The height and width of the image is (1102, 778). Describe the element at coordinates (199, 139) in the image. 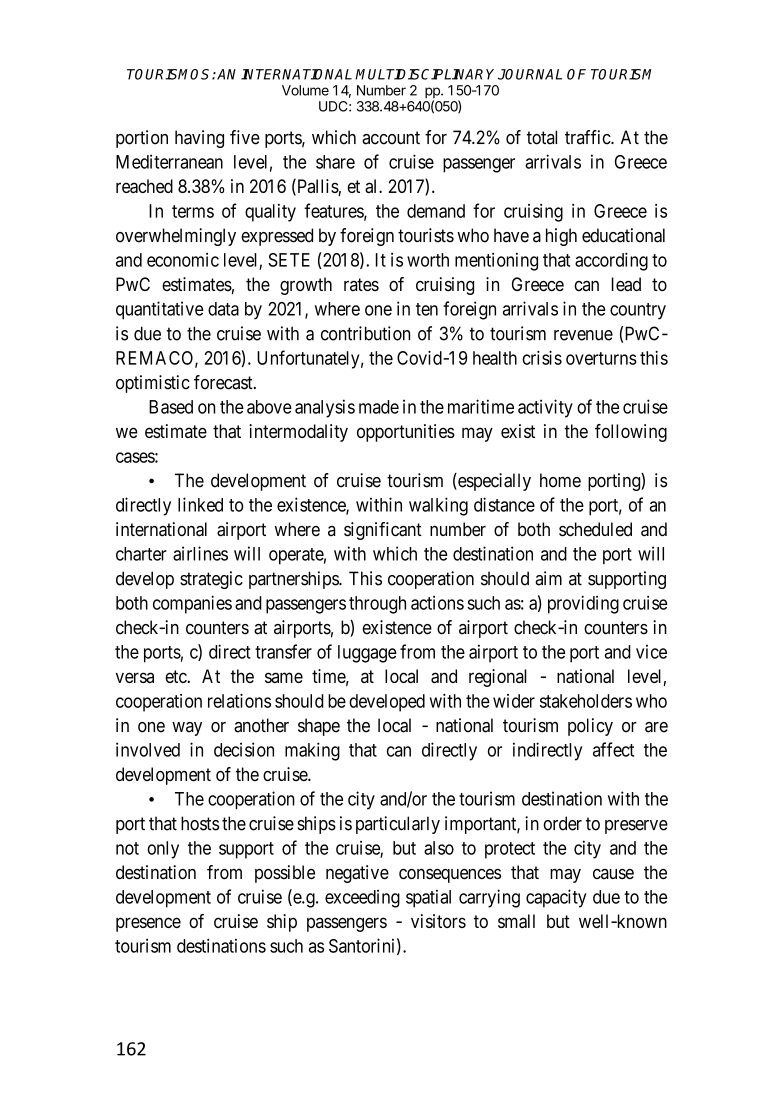

I see `having` at that location.
